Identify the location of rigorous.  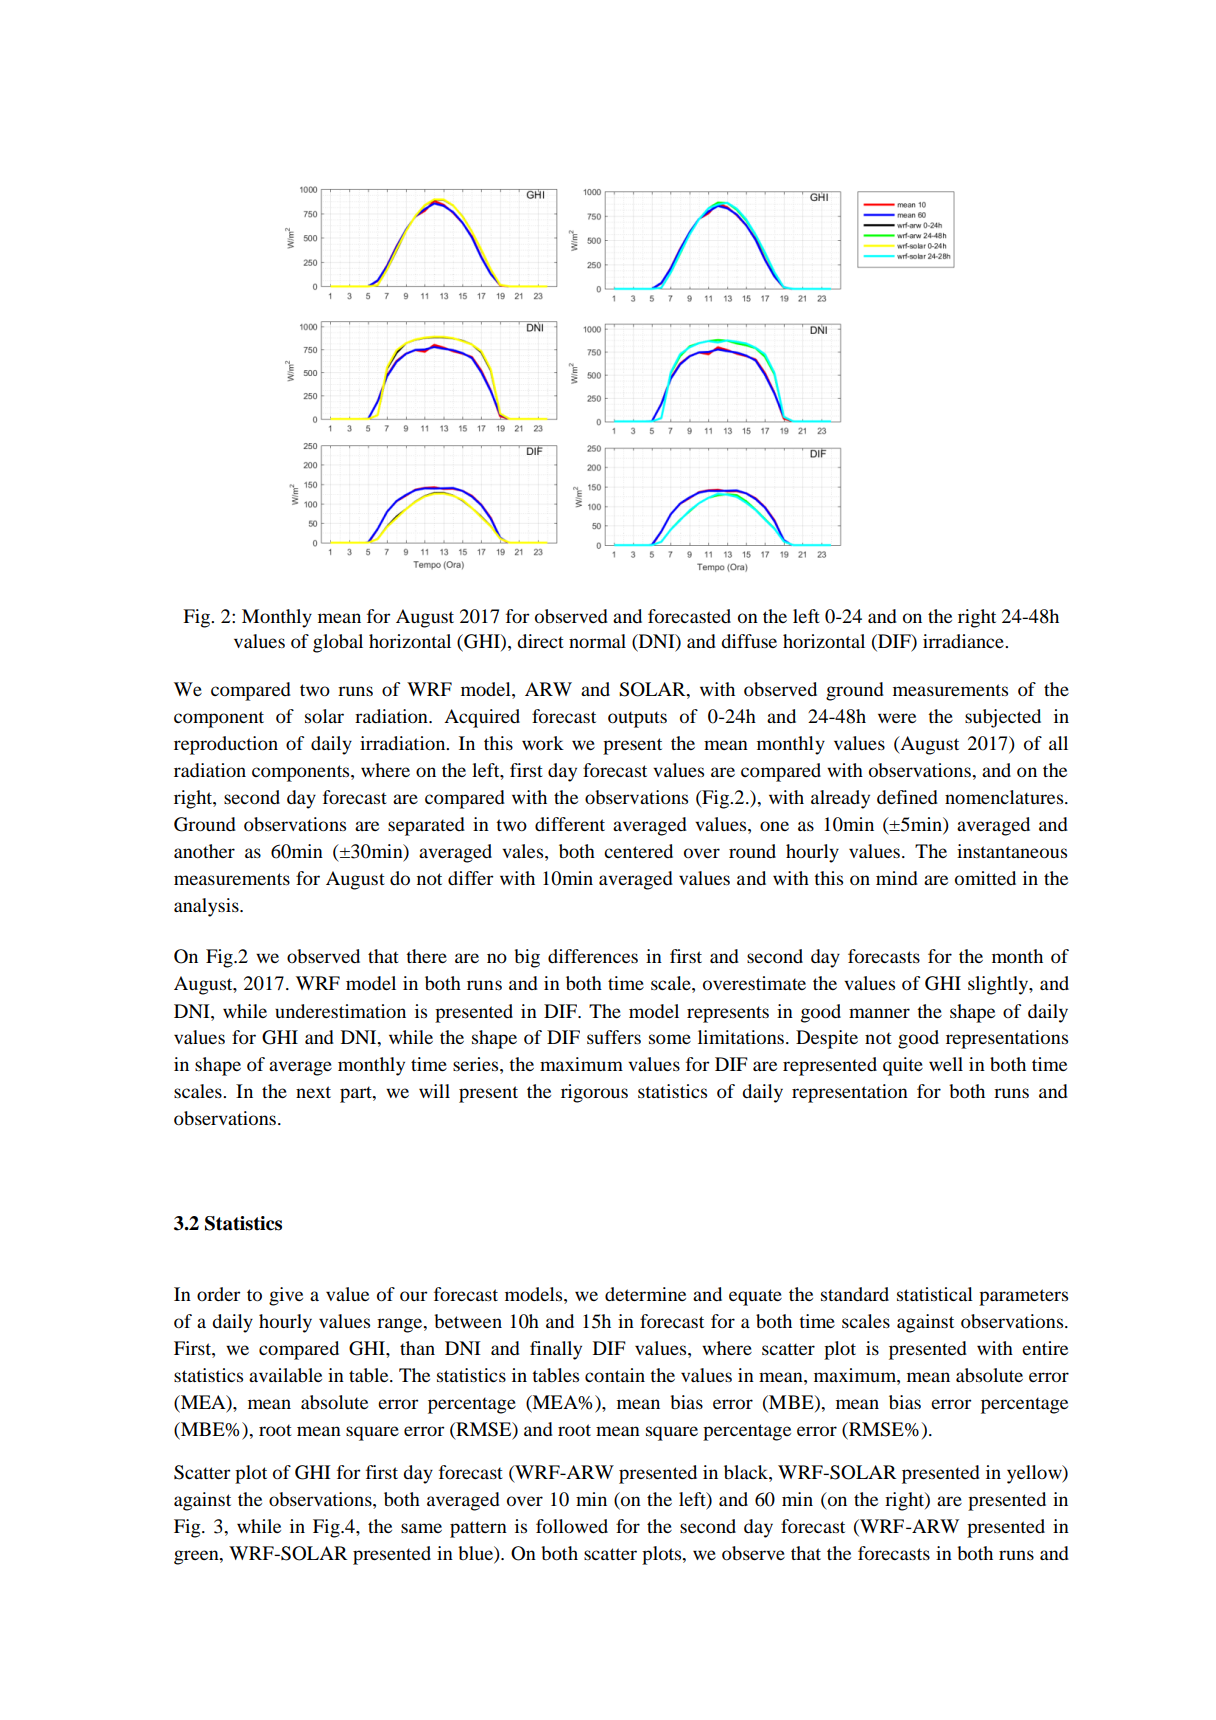
(594, 1093).
